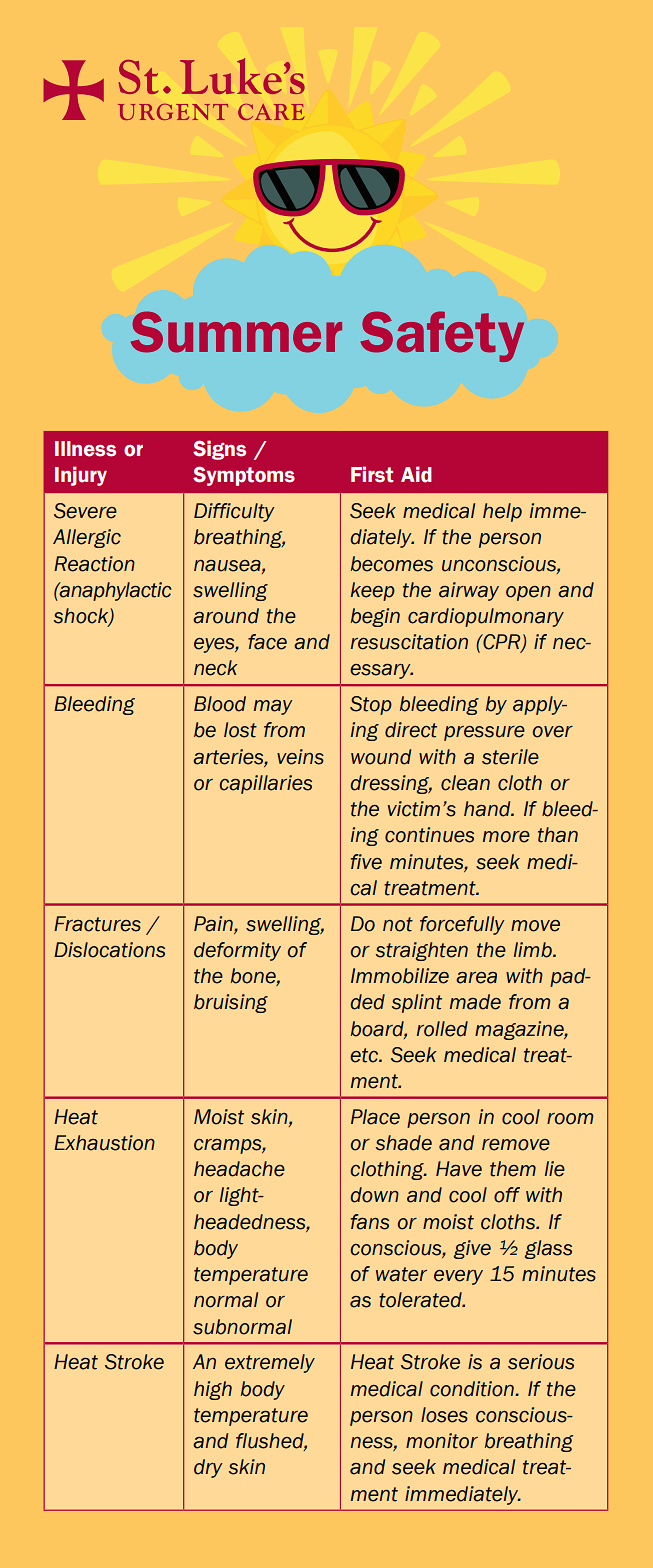 Image resolution: width=653 pixels, height=1568 pixels. Describe the element at coordinates (372, 474) in the screenshot. I see `First` at that location.
